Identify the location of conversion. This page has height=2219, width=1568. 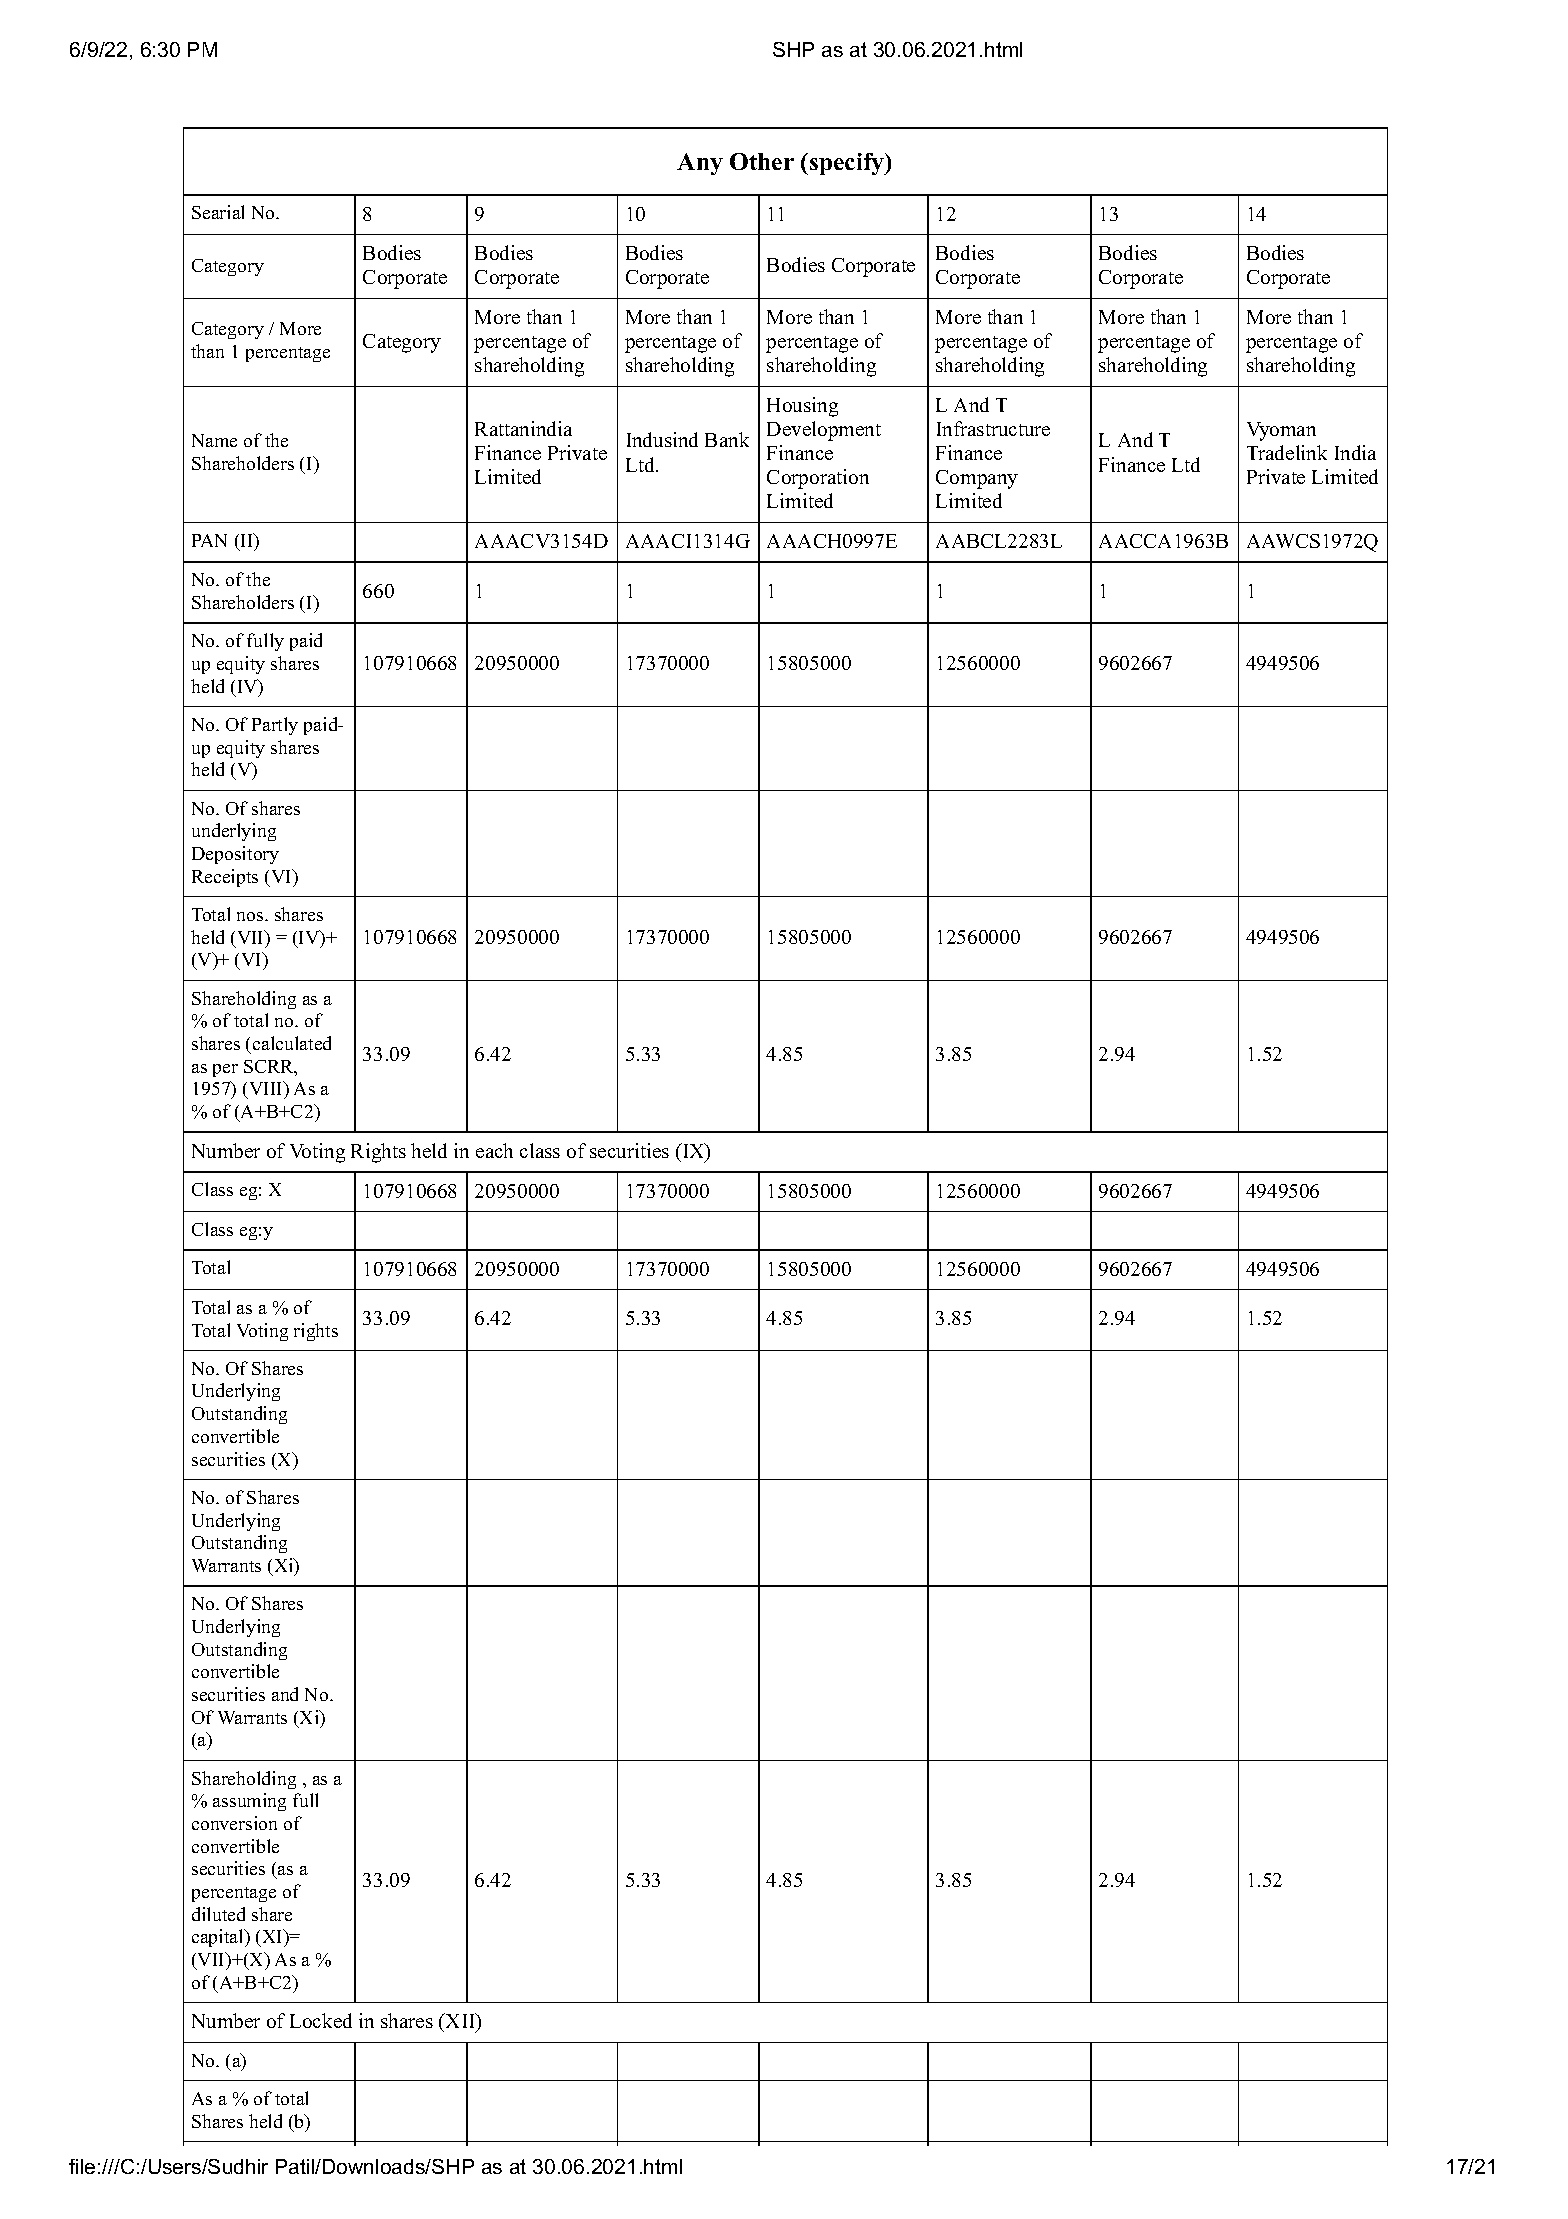
(234, 1823).
